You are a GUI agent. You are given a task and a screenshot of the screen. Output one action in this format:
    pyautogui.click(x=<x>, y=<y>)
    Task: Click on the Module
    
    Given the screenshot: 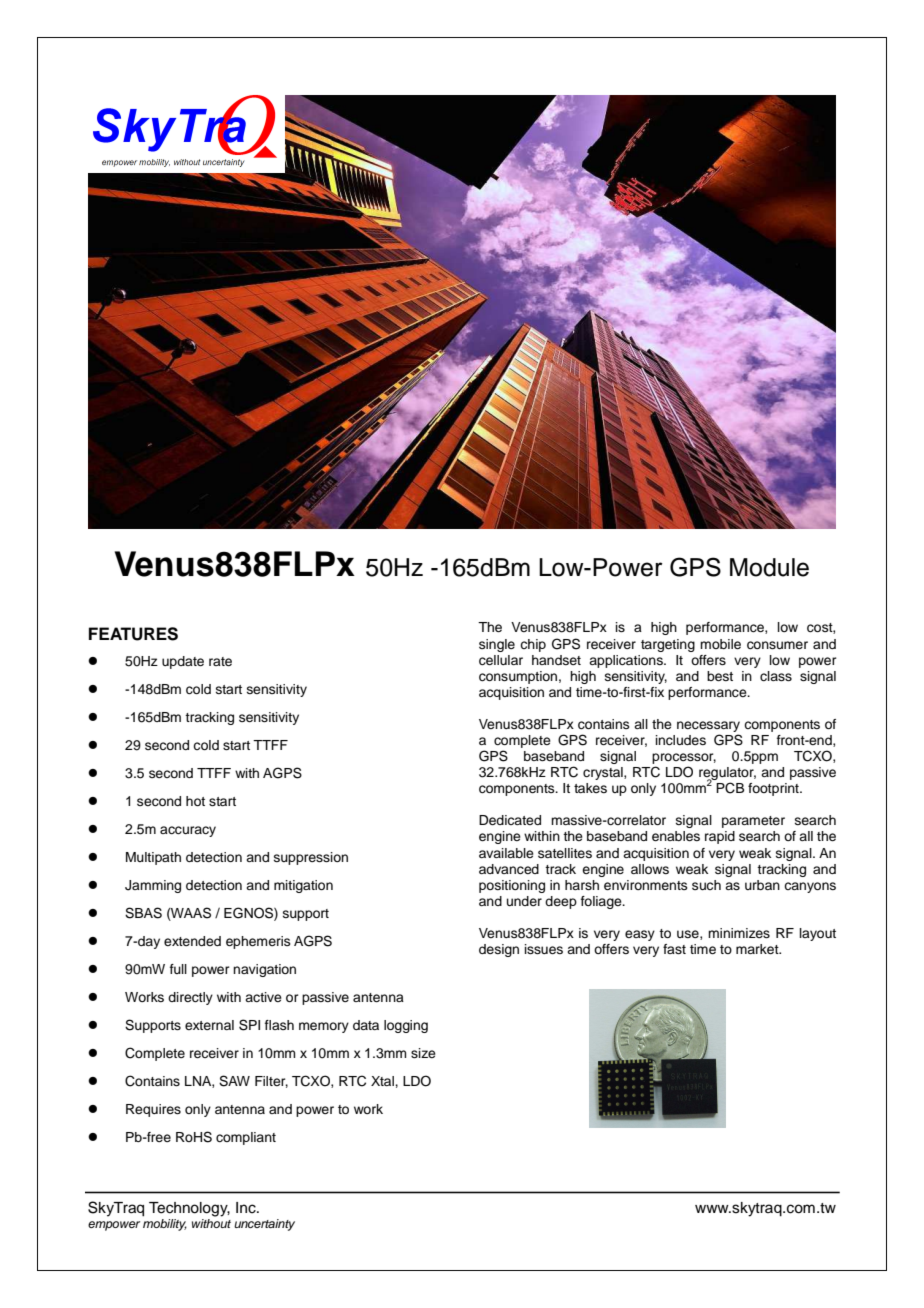 What is the action you would take?
    pyautogui.click(x=769, y=567)
